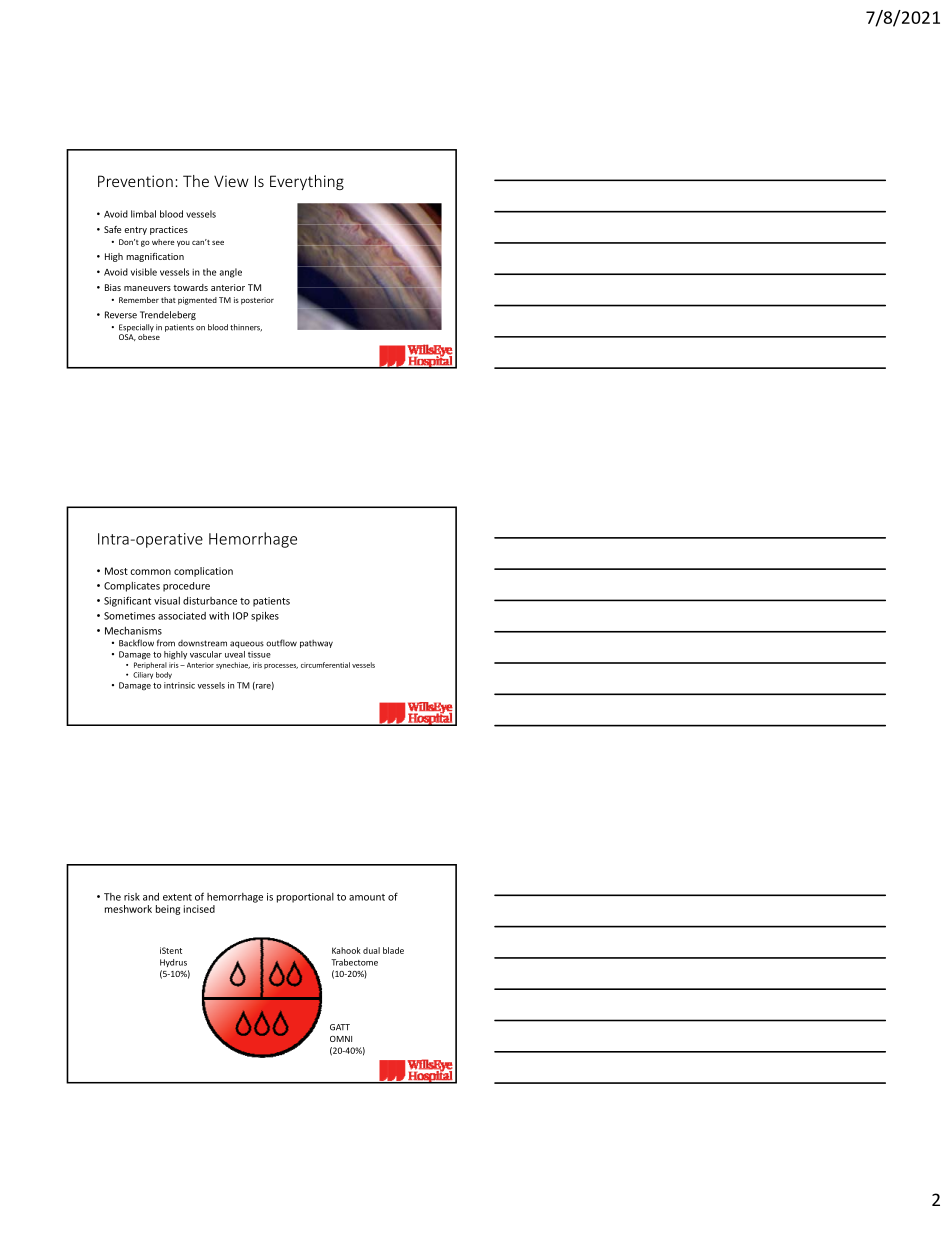 Image resolution: width=952 pixels, height=1233 pixels. What do you see at coordinates (199, 909) in the image?
I see `incised` at bounding box center [199, 909].
